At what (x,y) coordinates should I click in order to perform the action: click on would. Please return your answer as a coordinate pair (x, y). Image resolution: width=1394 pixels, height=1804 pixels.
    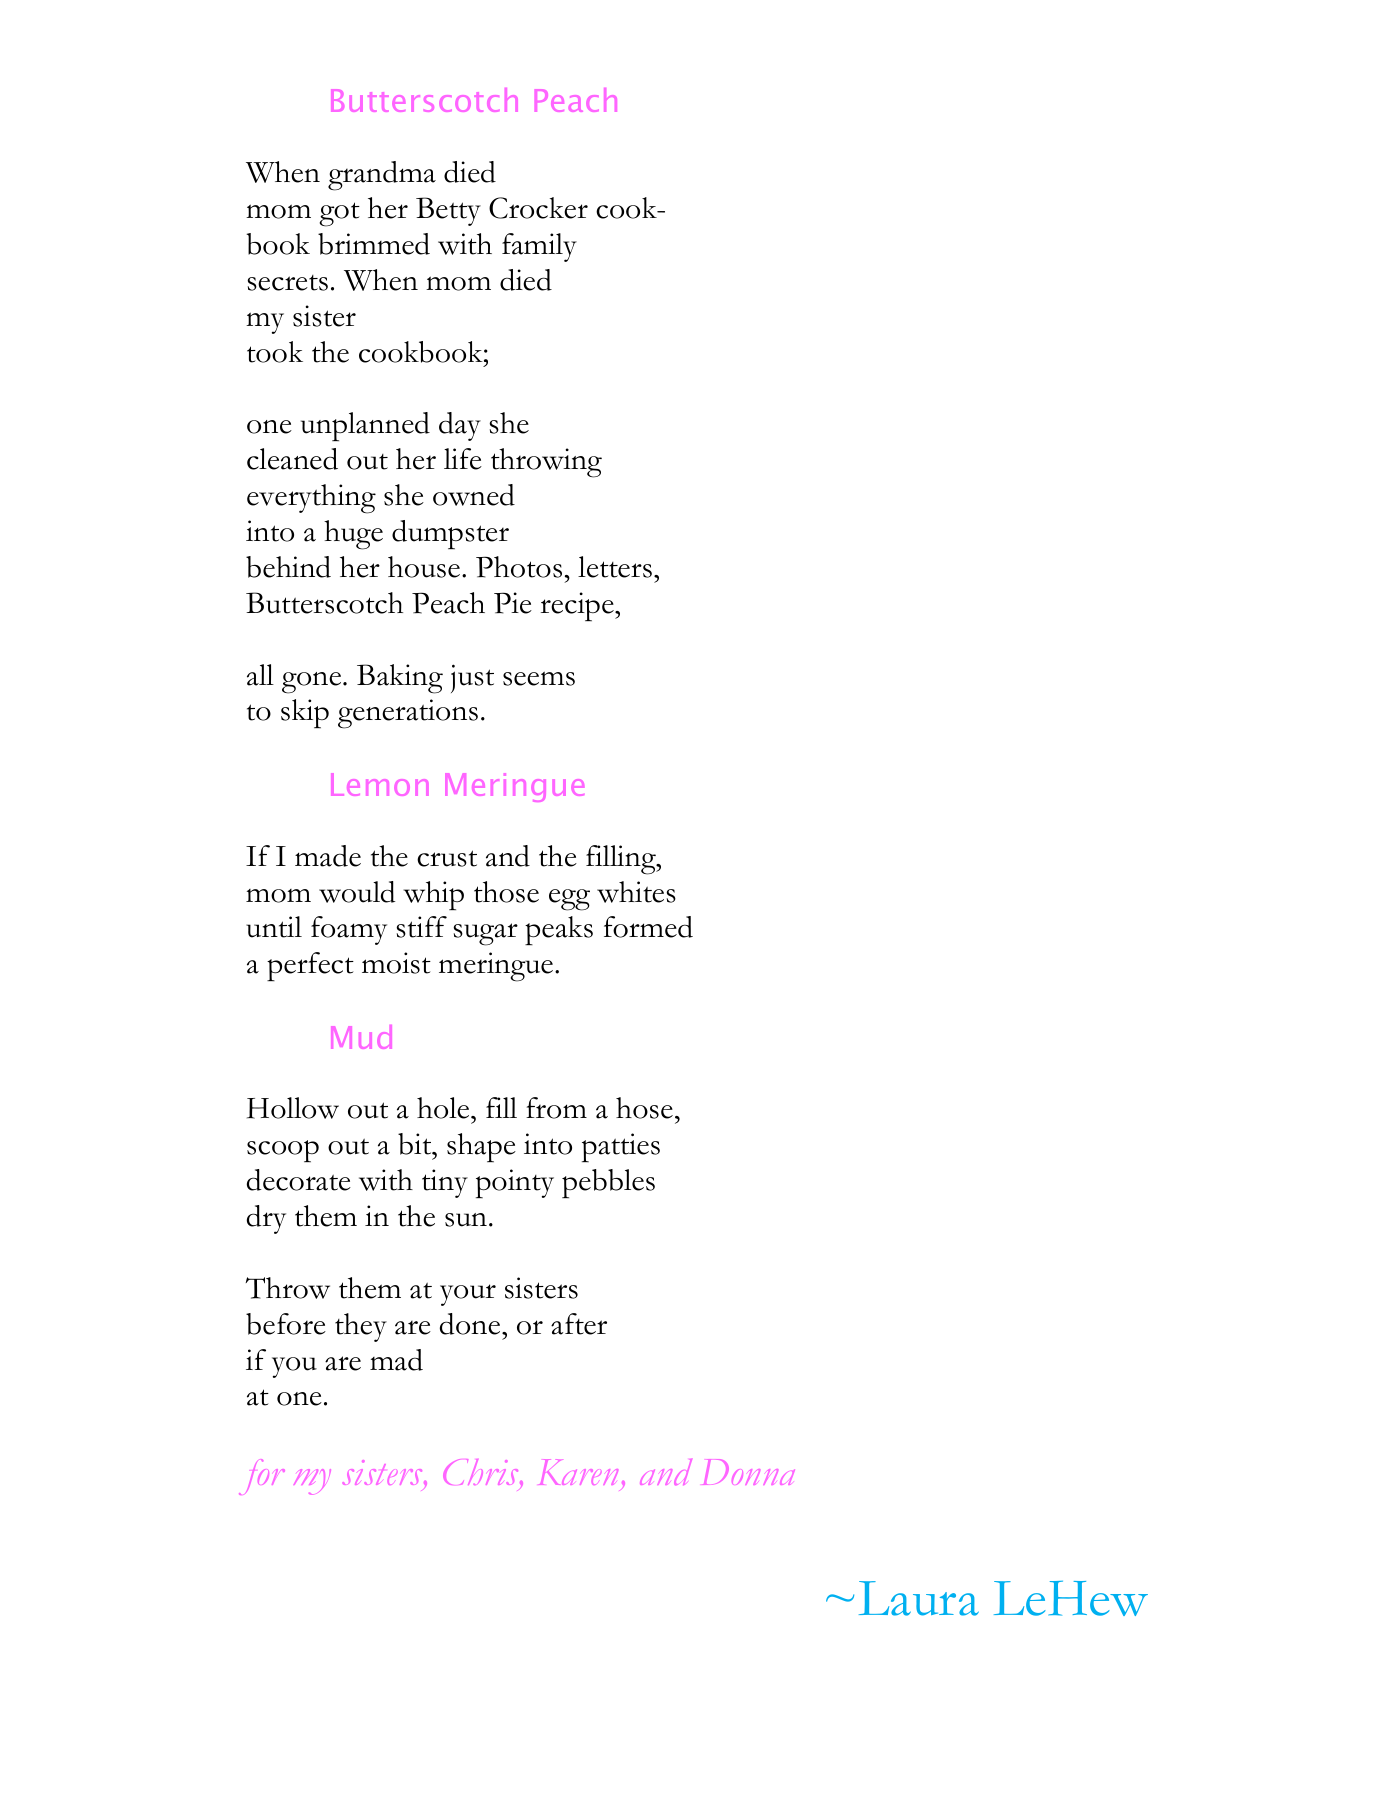
    Looking at the image, I should click on (357, 892).
